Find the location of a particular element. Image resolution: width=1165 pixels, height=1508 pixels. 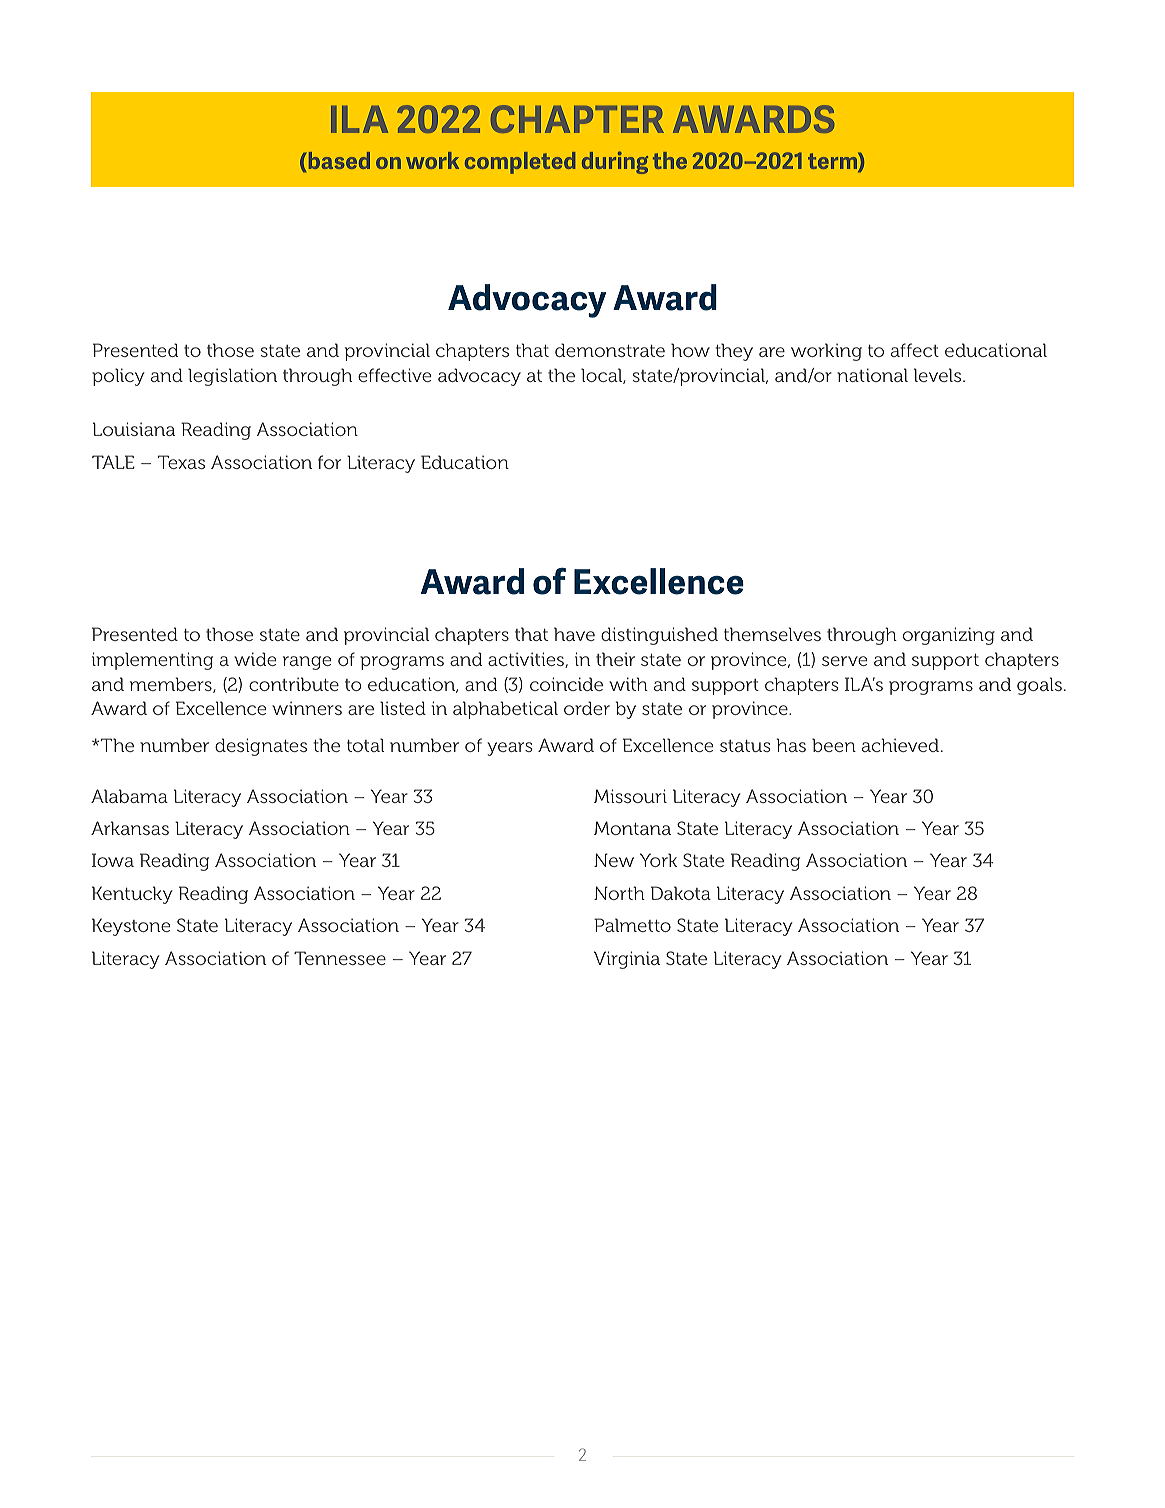

based is located at coordinates (339, 160).
